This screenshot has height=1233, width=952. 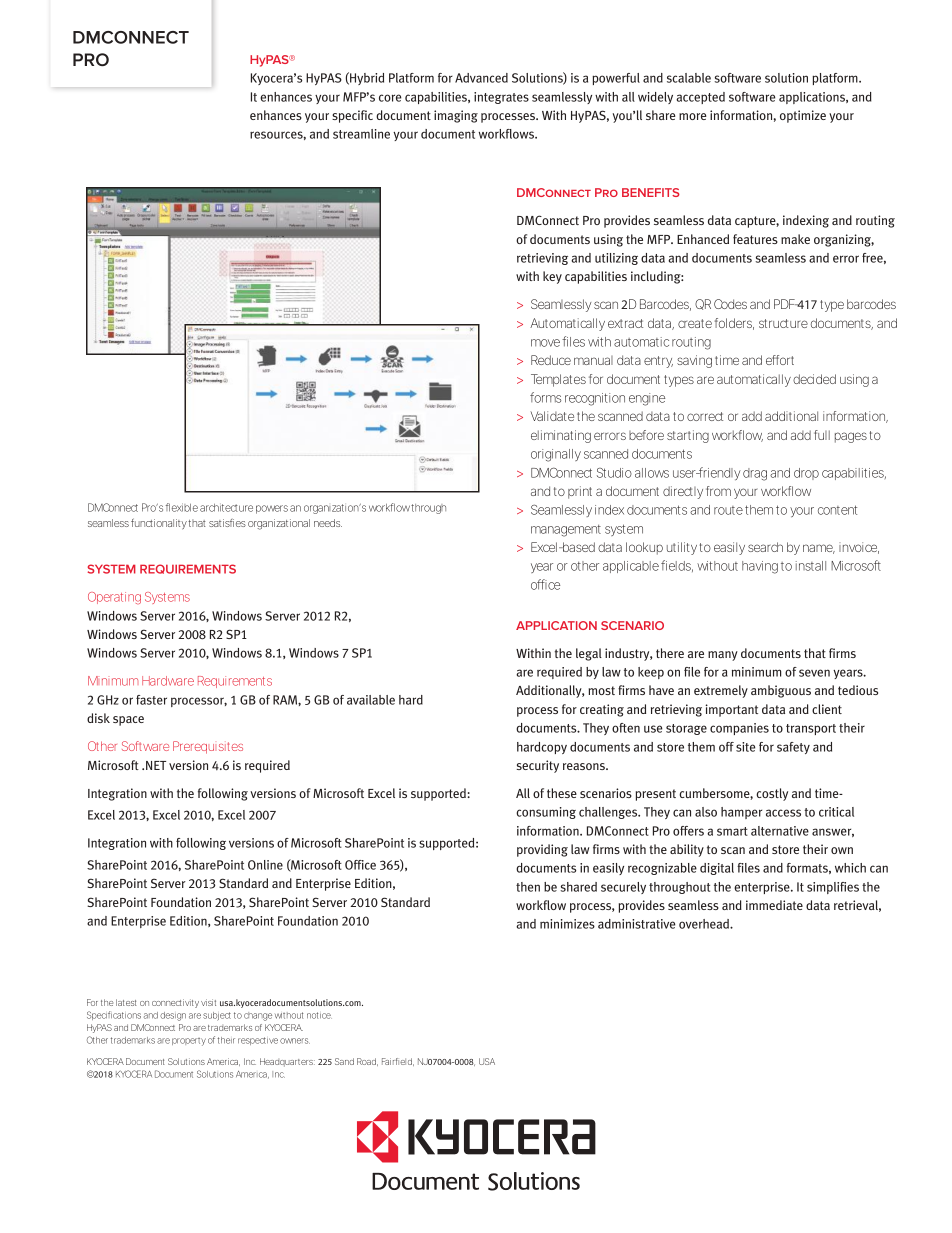 I want to click on security, so click(x=537, y=766).
